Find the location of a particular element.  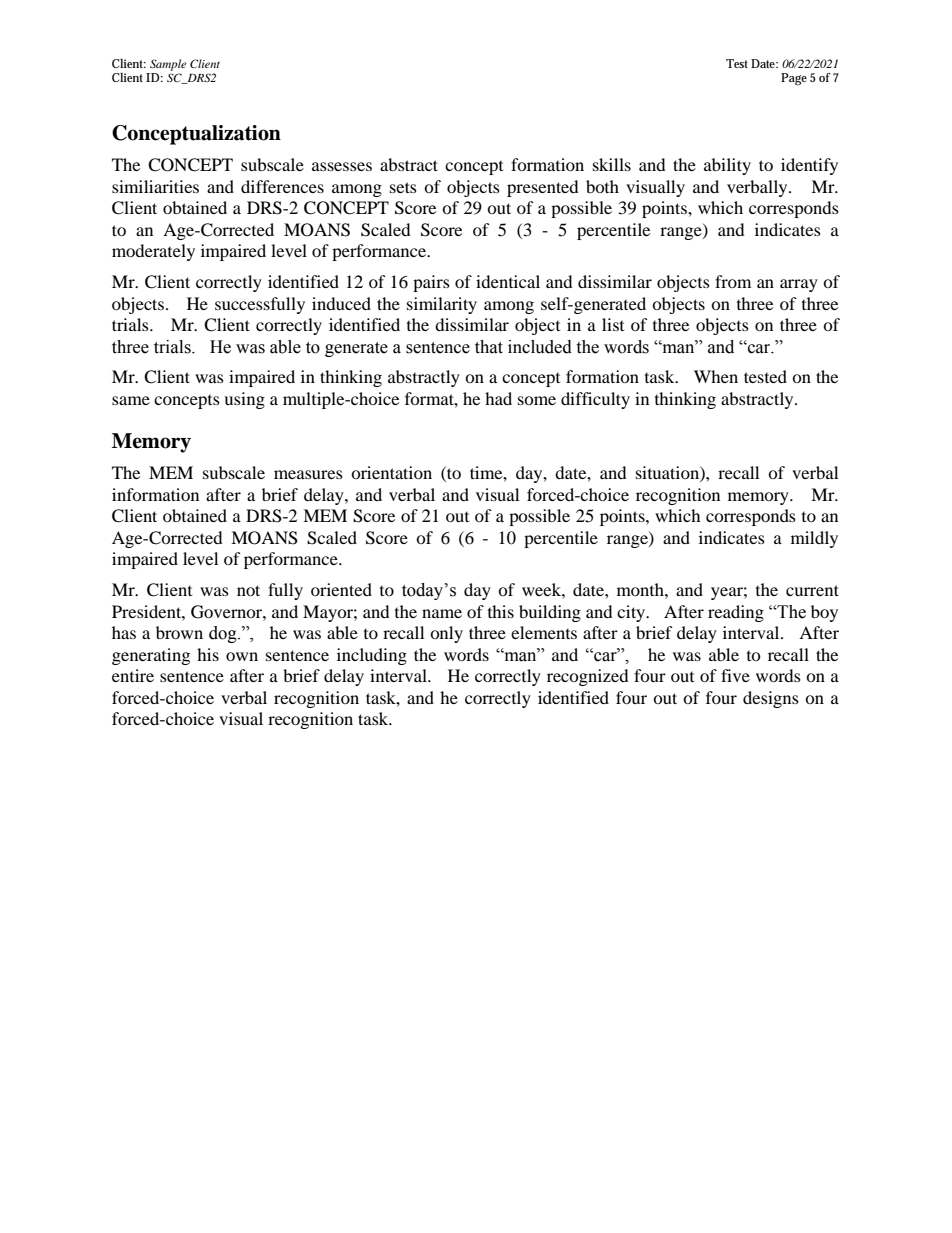

not is located at coordinates (248, 590).
